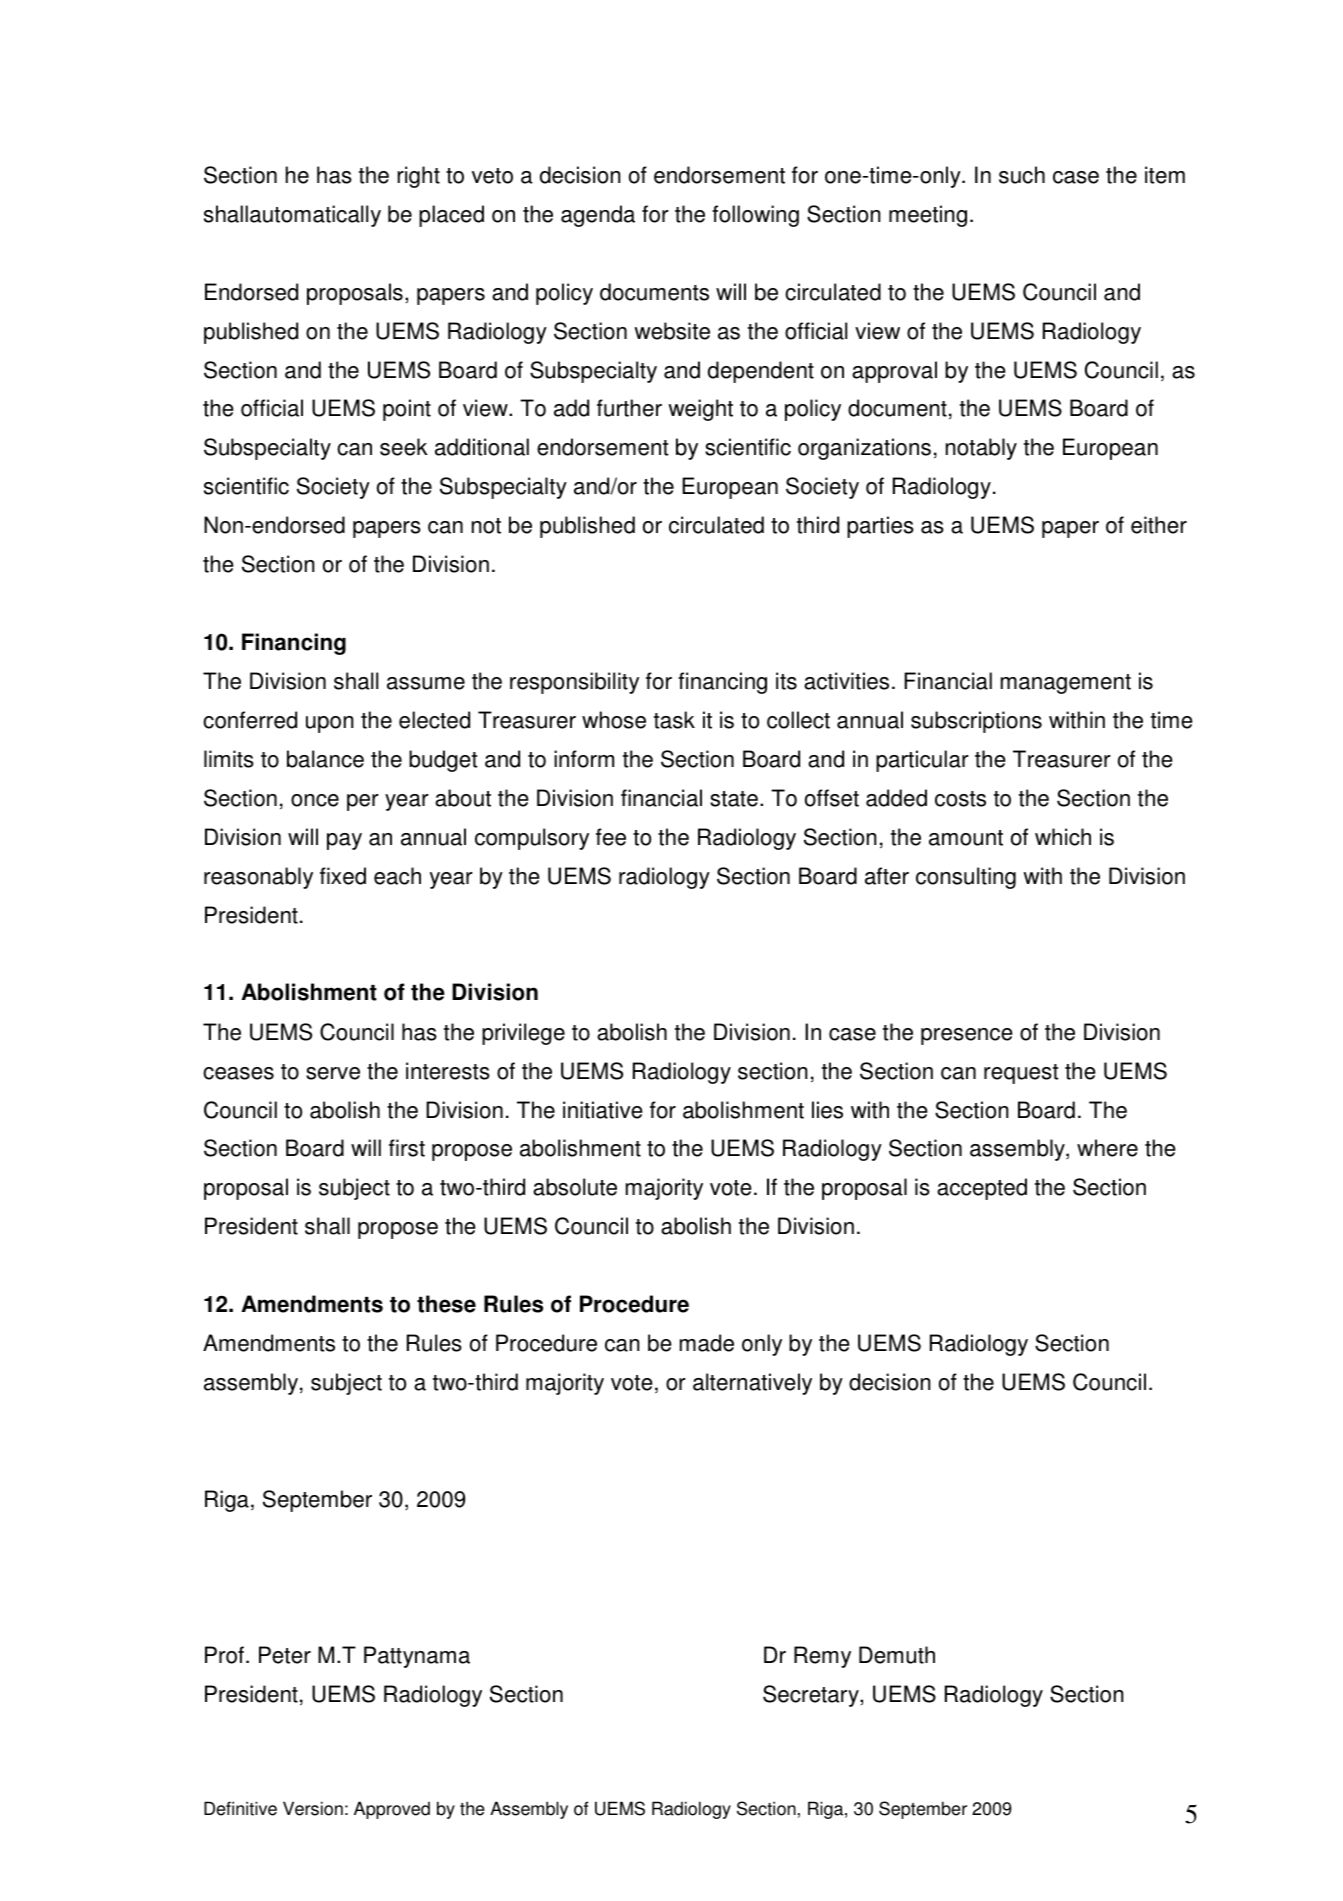 Image resolution: width=1343 pixels, height=1901 pixels. What do you see at coordinates (418, 177) in the page?
I see `right` at bounding box center [418, 177].
